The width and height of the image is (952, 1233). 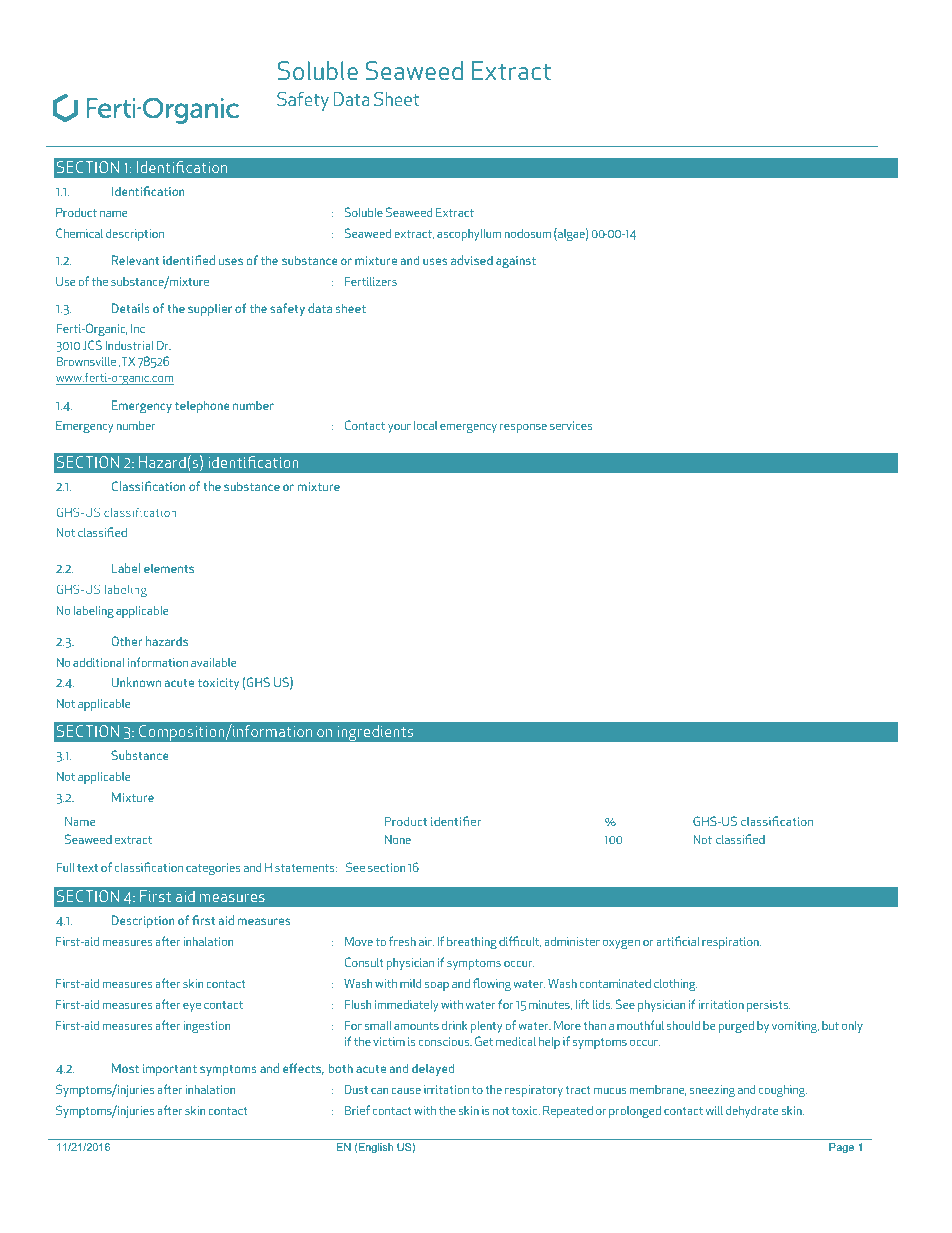 I want to click on advised, so click(x=472, y=260).
